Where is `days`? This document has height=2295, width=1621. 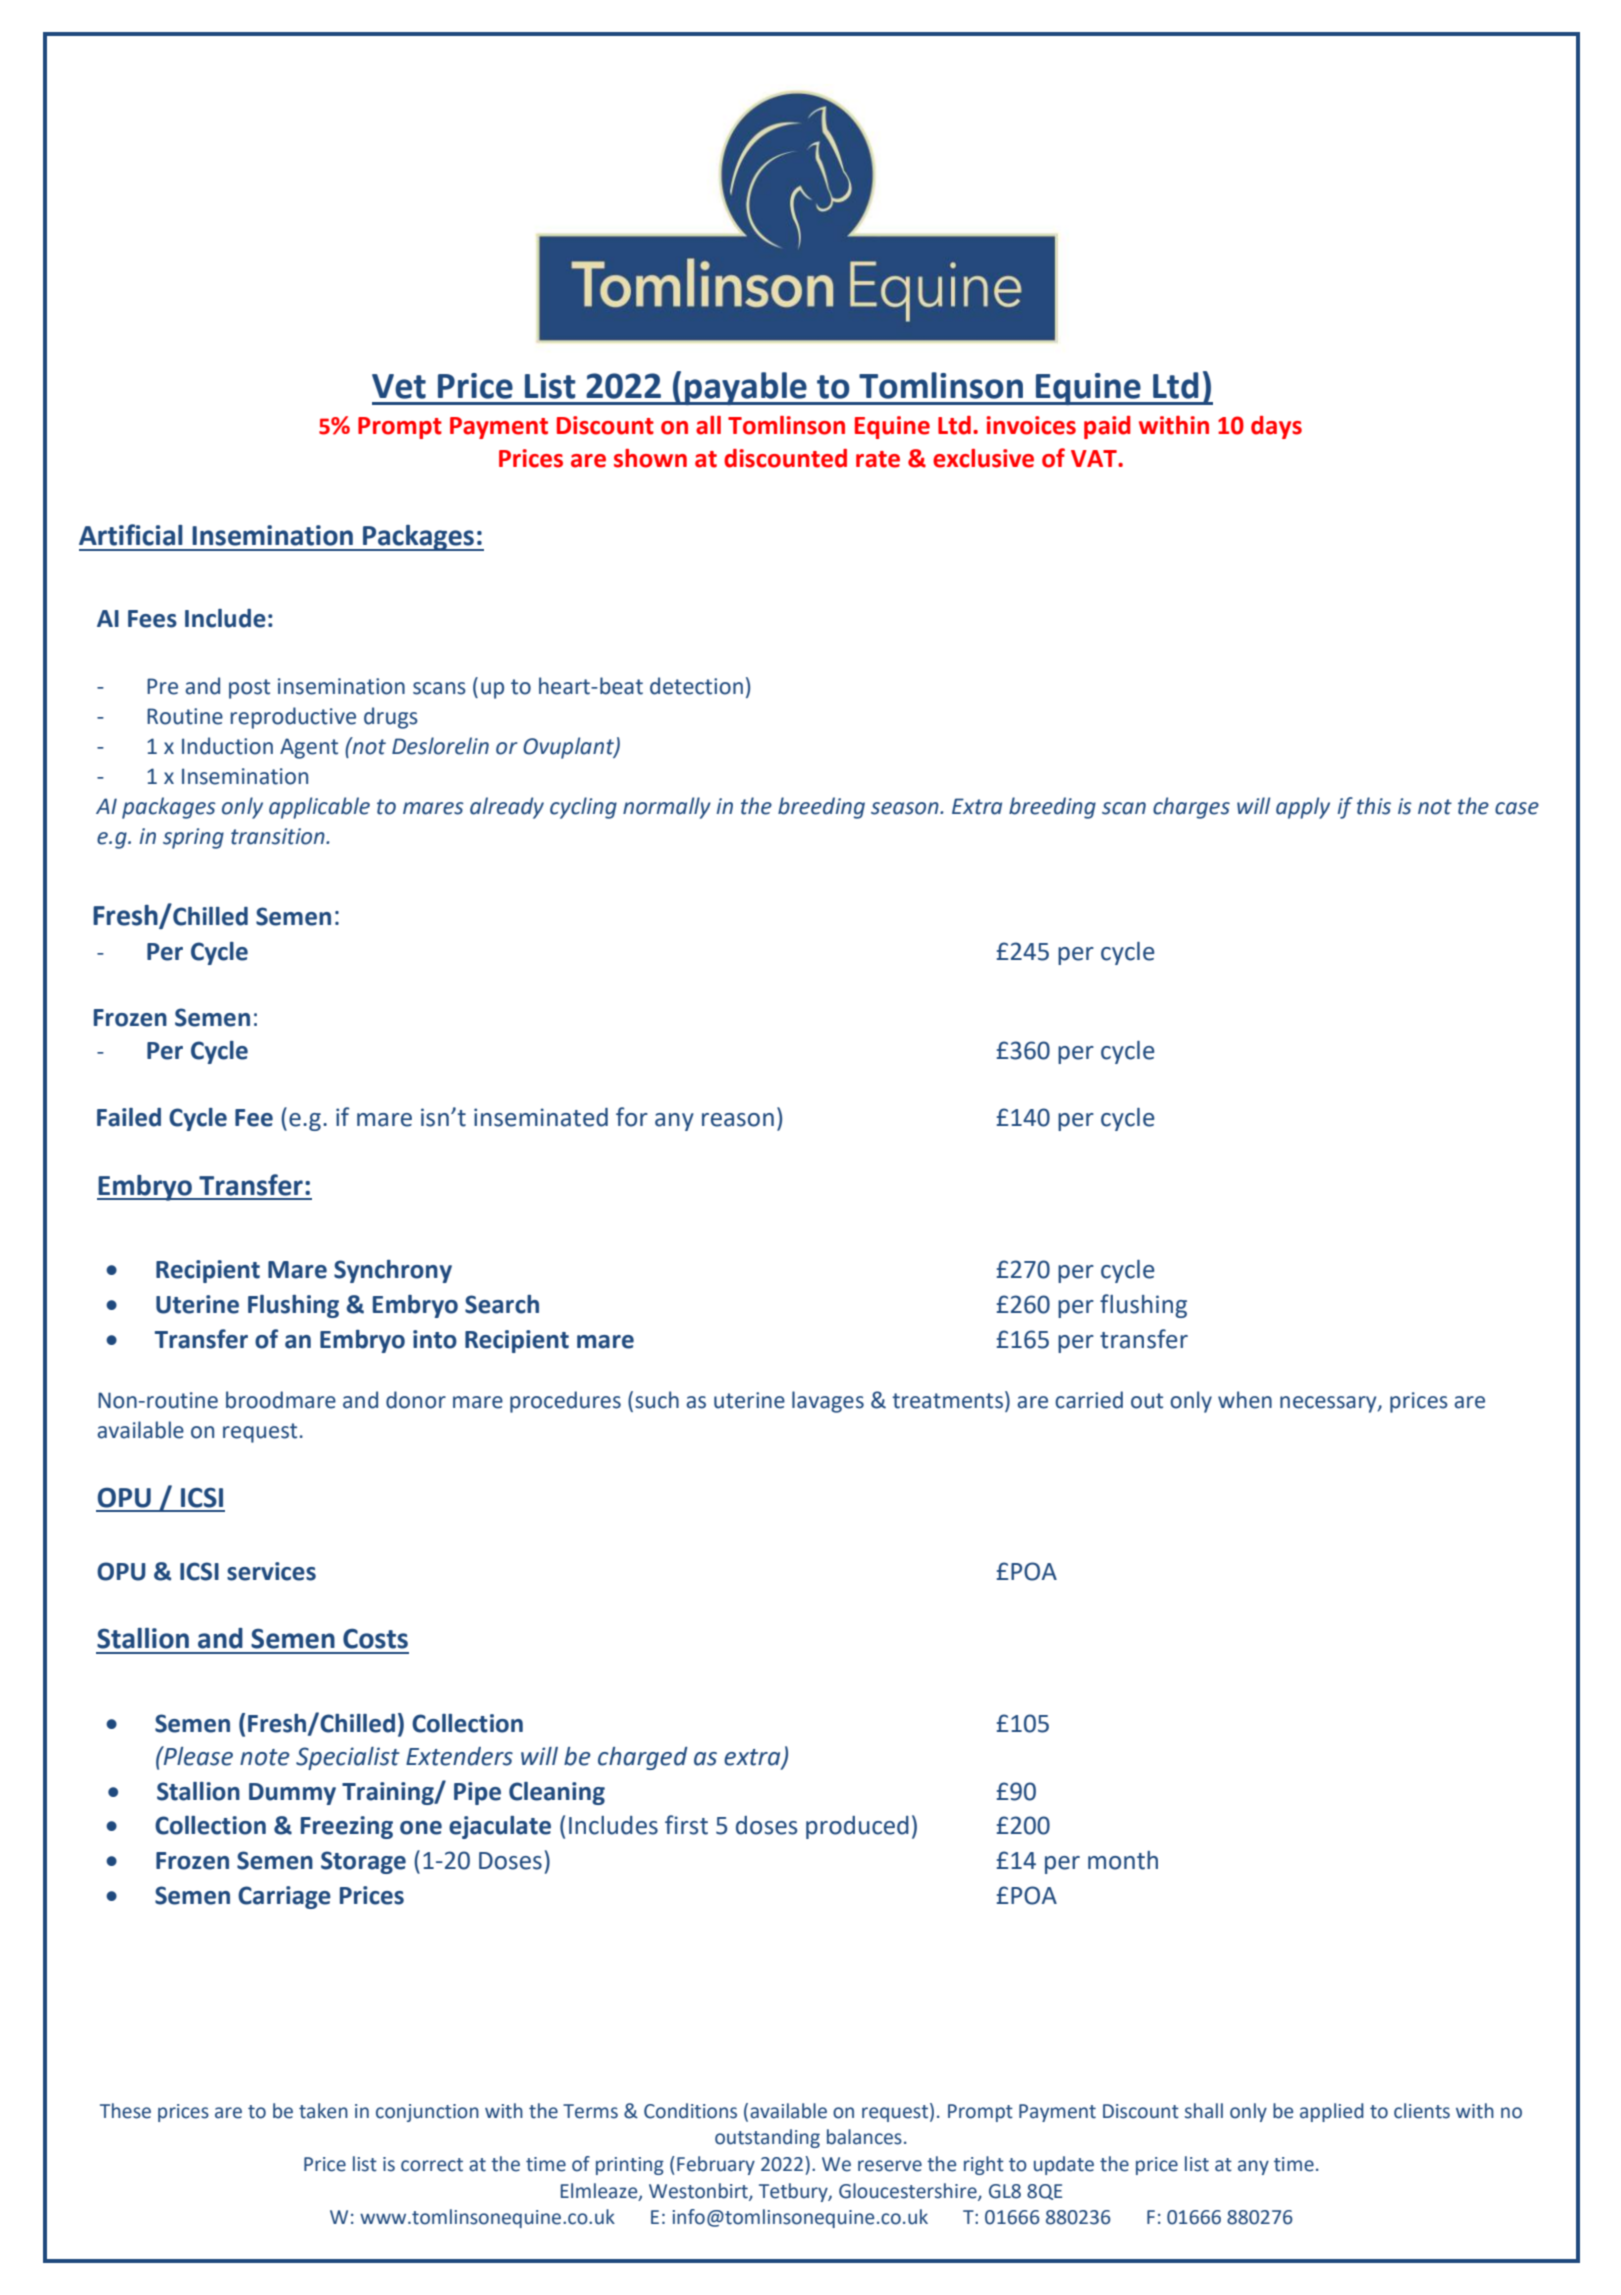
days is located at coordinates (1276, 427).
